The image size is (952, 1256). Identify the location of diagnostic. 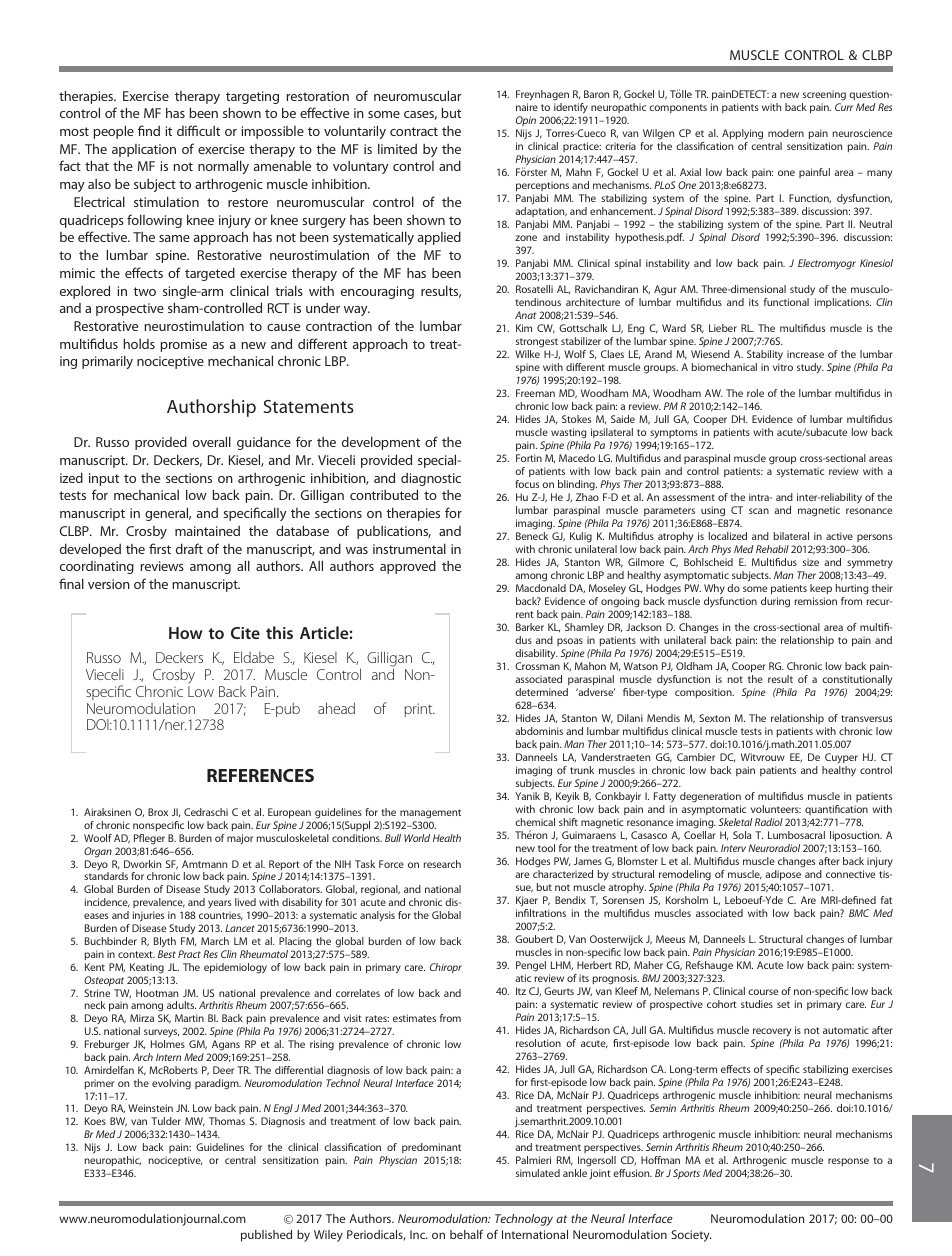
(431, 479).
